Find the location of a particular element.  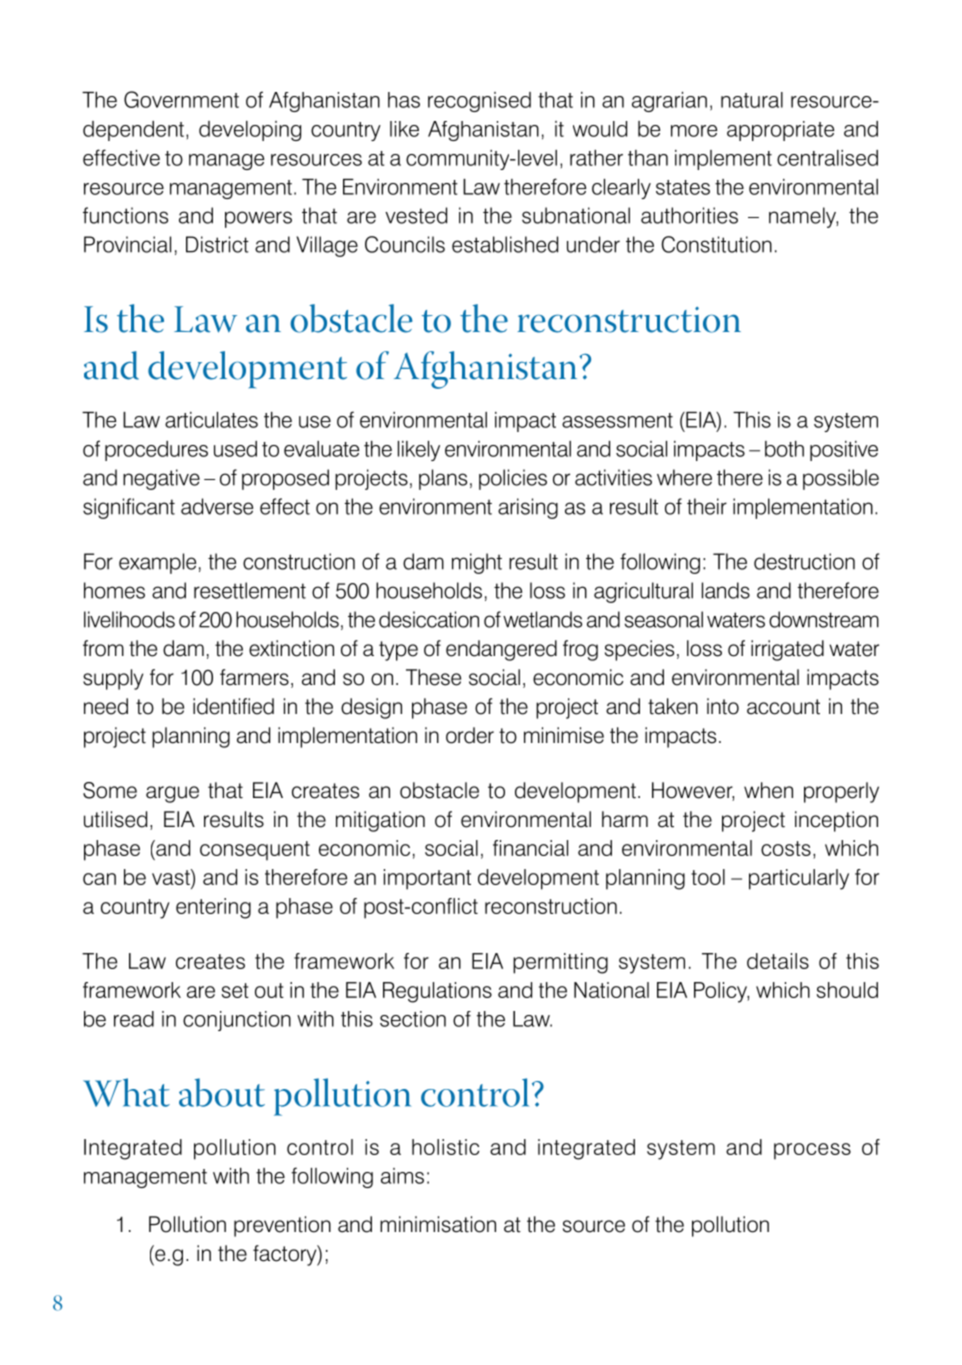

farmers is located at coordinates (254, 677).
